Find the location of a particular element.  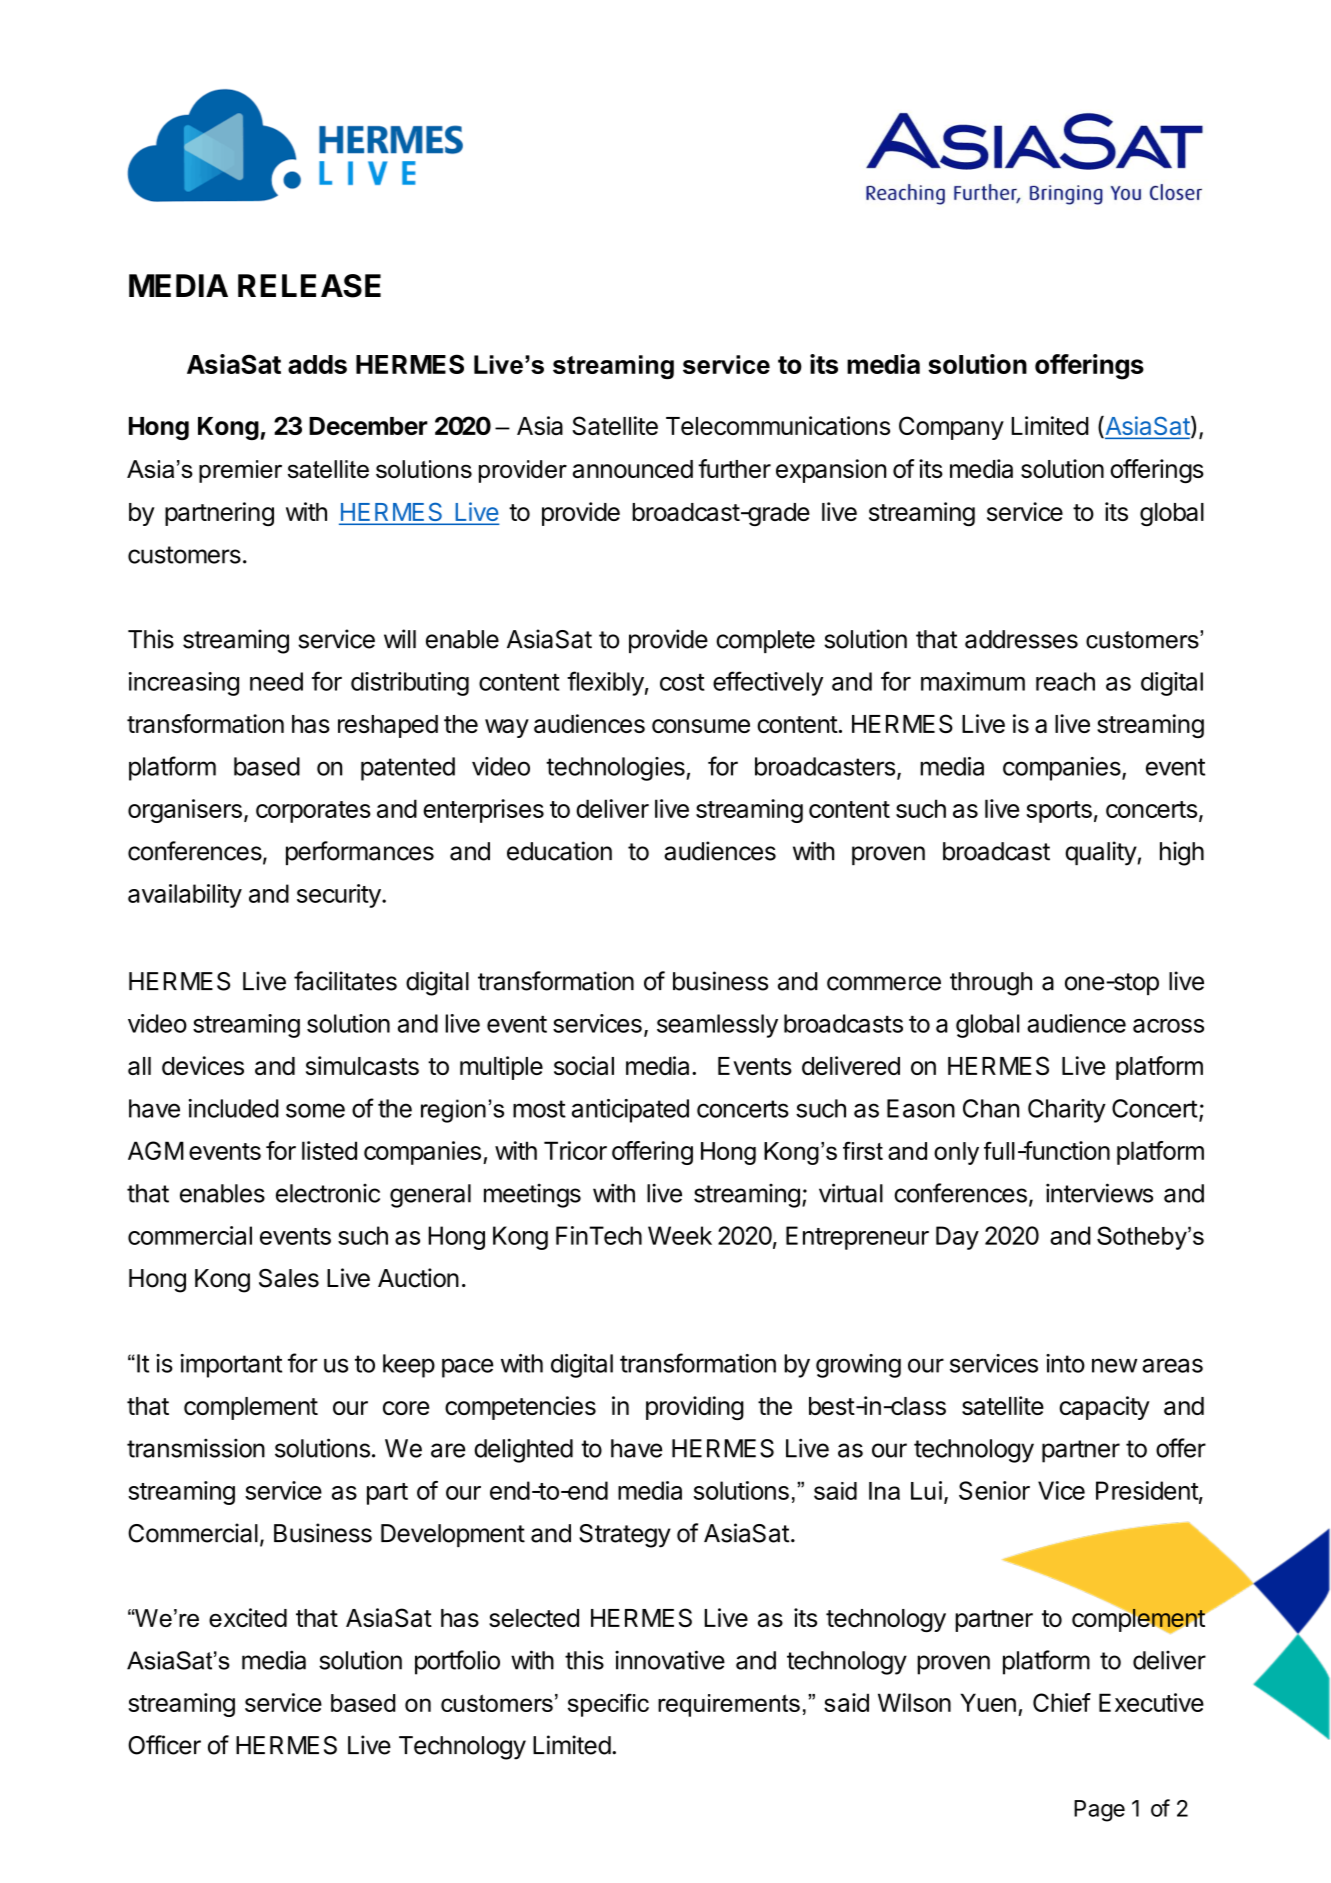

Officer is located at coordinates (164, 1745).
